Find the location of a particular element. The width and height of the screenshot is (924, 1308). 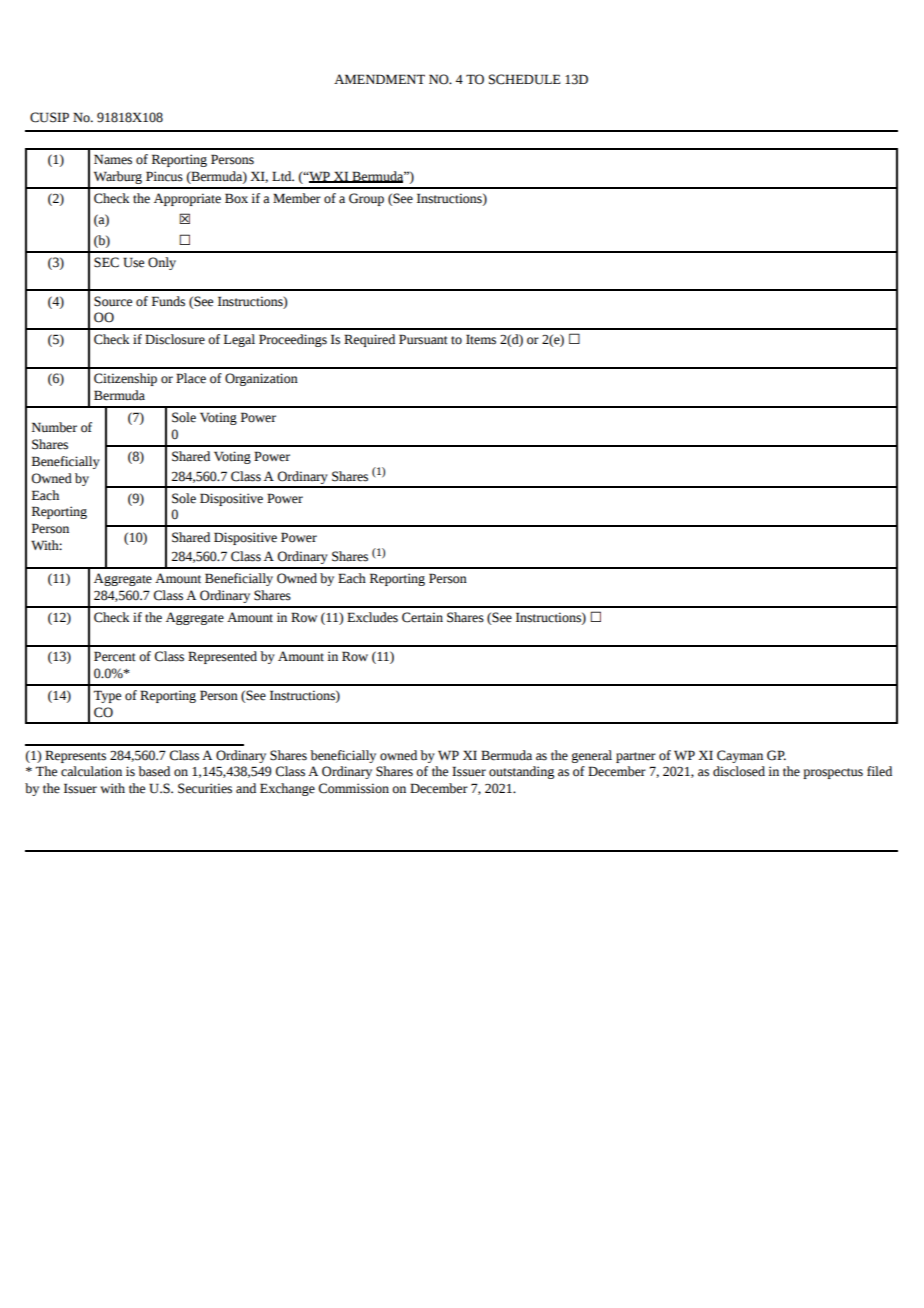

outstanding is located at coordinates (521, 772).
